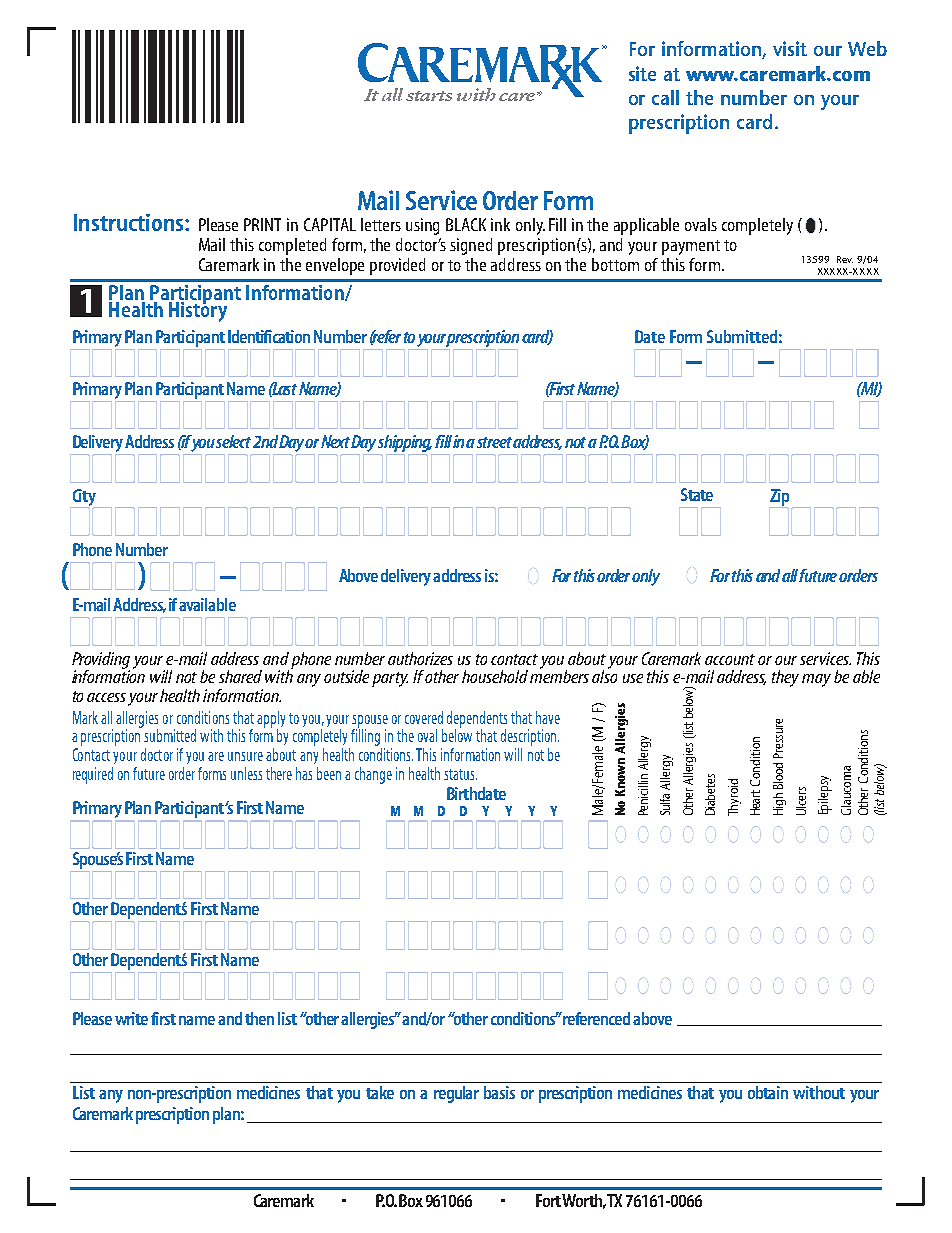 The height and width of the page is (1233, 952). I want to click on visit, so click(790, 48).
